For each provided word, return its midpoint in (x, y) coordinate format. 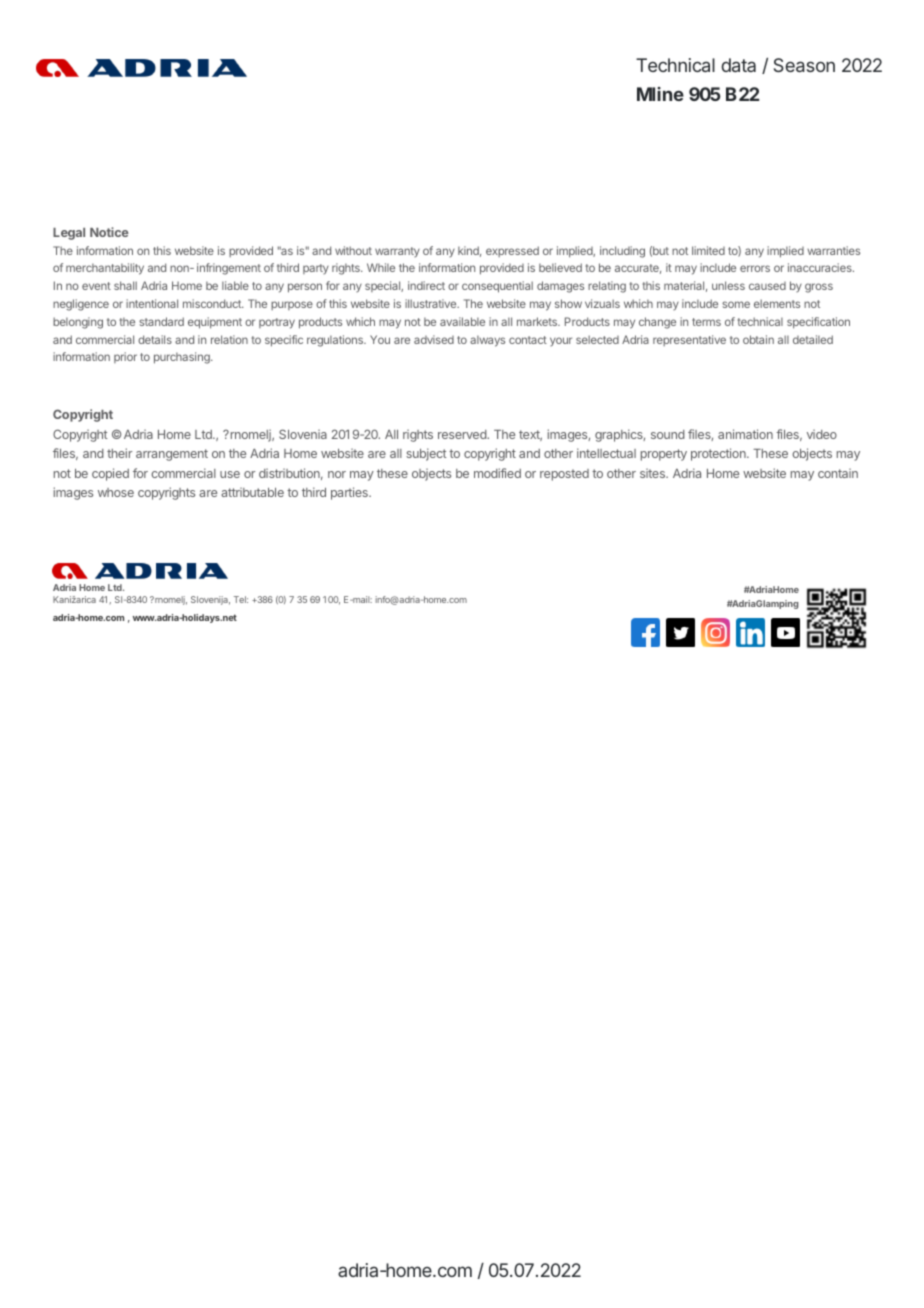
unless (728, 285)
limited (708, 250)
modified (497, 473)
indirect (426, 285)
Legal (69, 234)
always (487, 341)
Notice (109, 232)
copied (110, 474)
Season (804, 65)
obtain (758, 339)
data (738, 65)
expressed (512, 251)
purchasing (183, 358)
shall (125, 285)
